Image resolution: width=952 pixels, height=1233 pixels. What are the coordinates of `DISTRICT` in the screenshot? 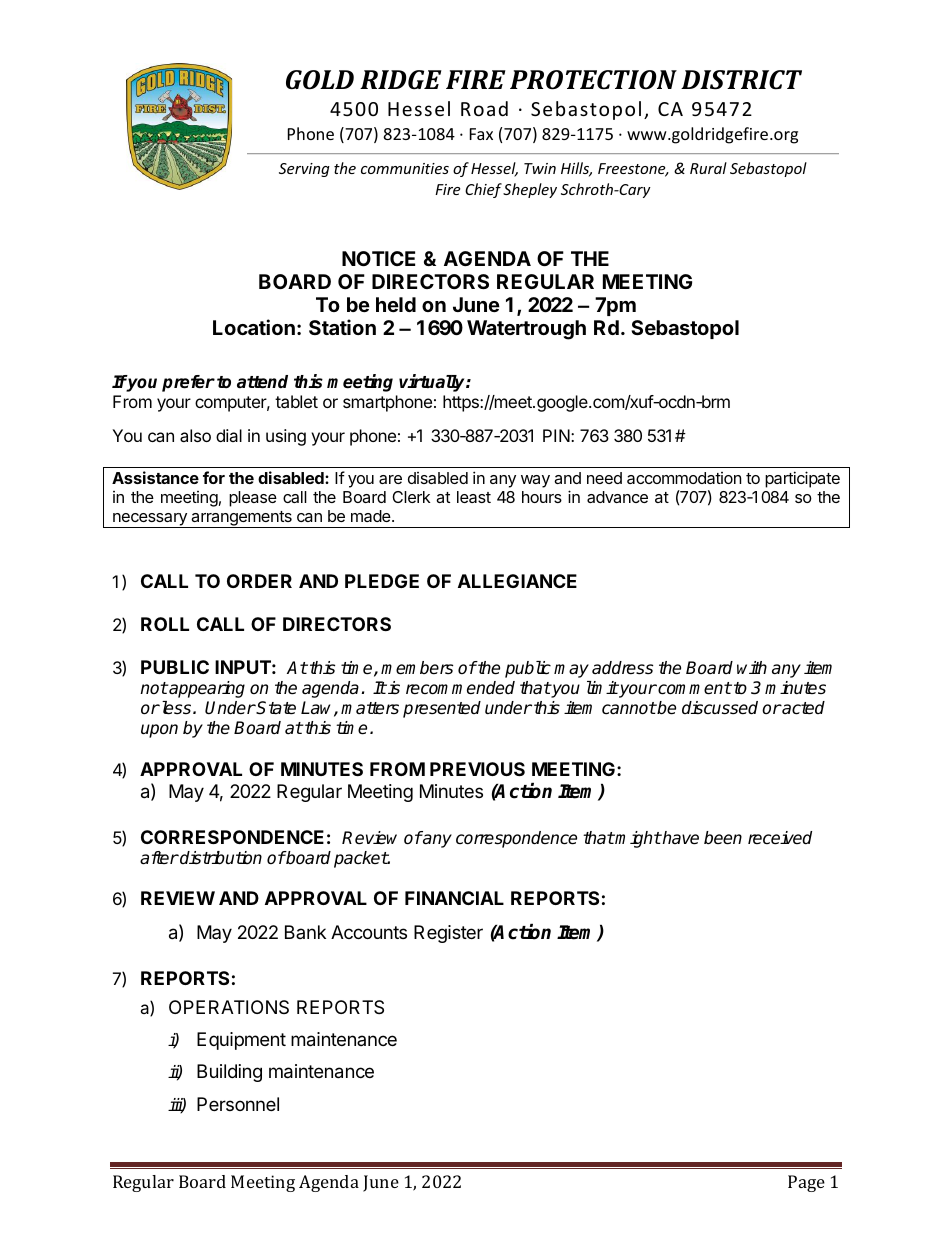 It's located at (741, 80).
